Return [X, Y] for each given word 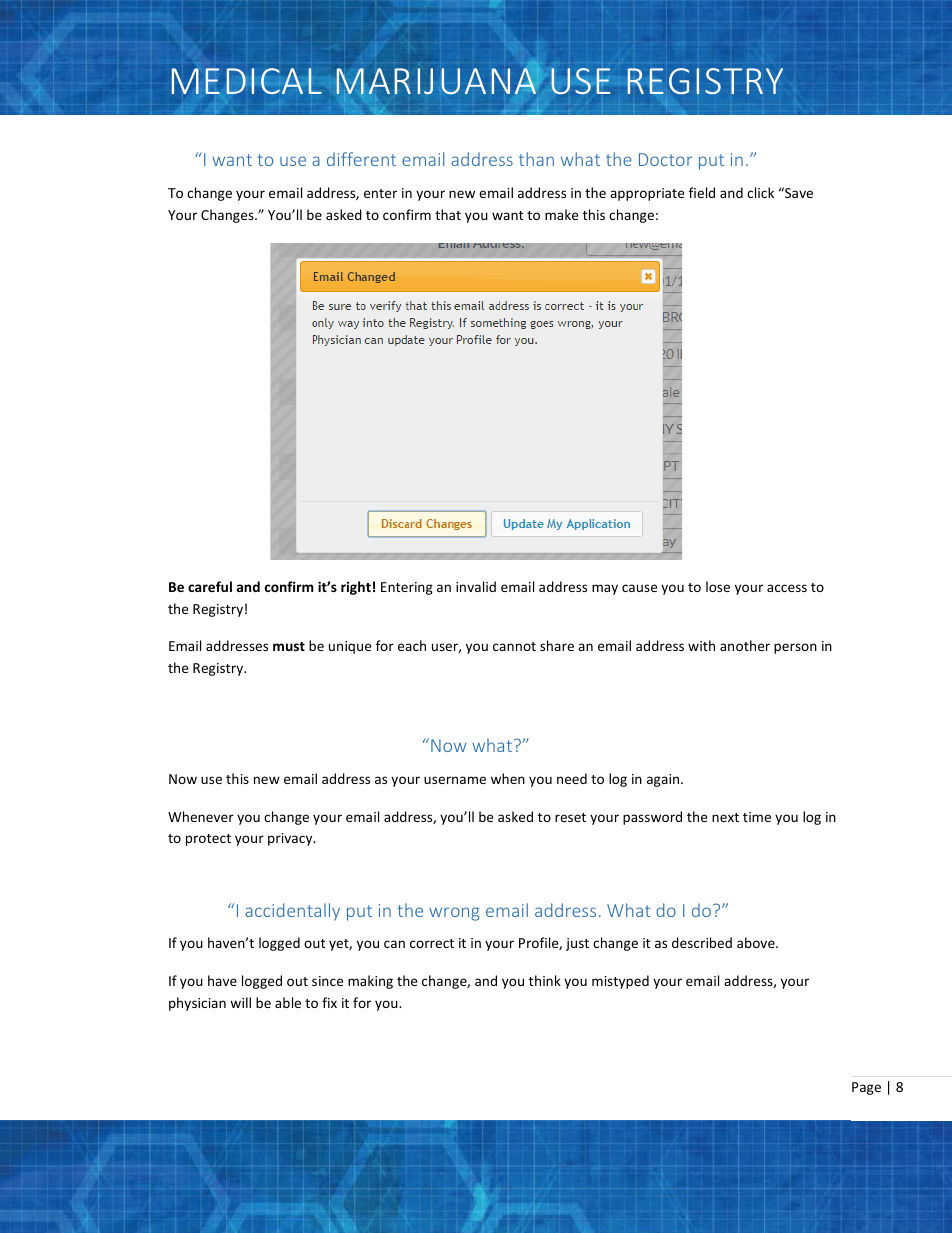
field [702, 192]
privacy [291, 839]
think [545, 980]
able [288, 1002]
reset [570, 817]
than [536, 159]
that [448, 214]
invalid [476, 586]
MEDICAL [246, 81]
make [561, 214]
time [757, 817]
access [787, 588]
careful [210, 586]
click [760, 192]
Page [866, 1088]
